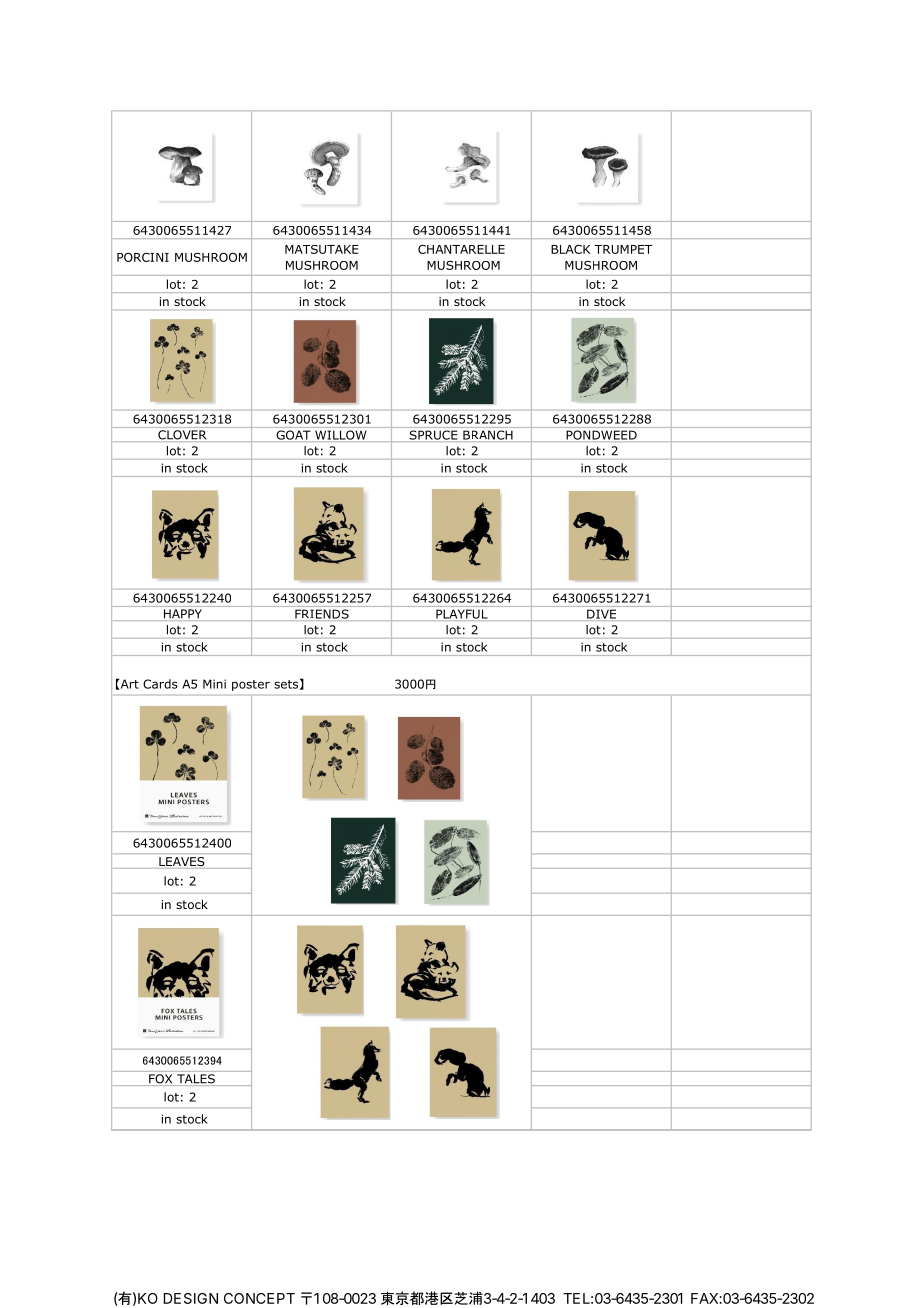 The width and height of the screenshot is (924, 1308). I want to click on TALES, so click(196, 1079).
